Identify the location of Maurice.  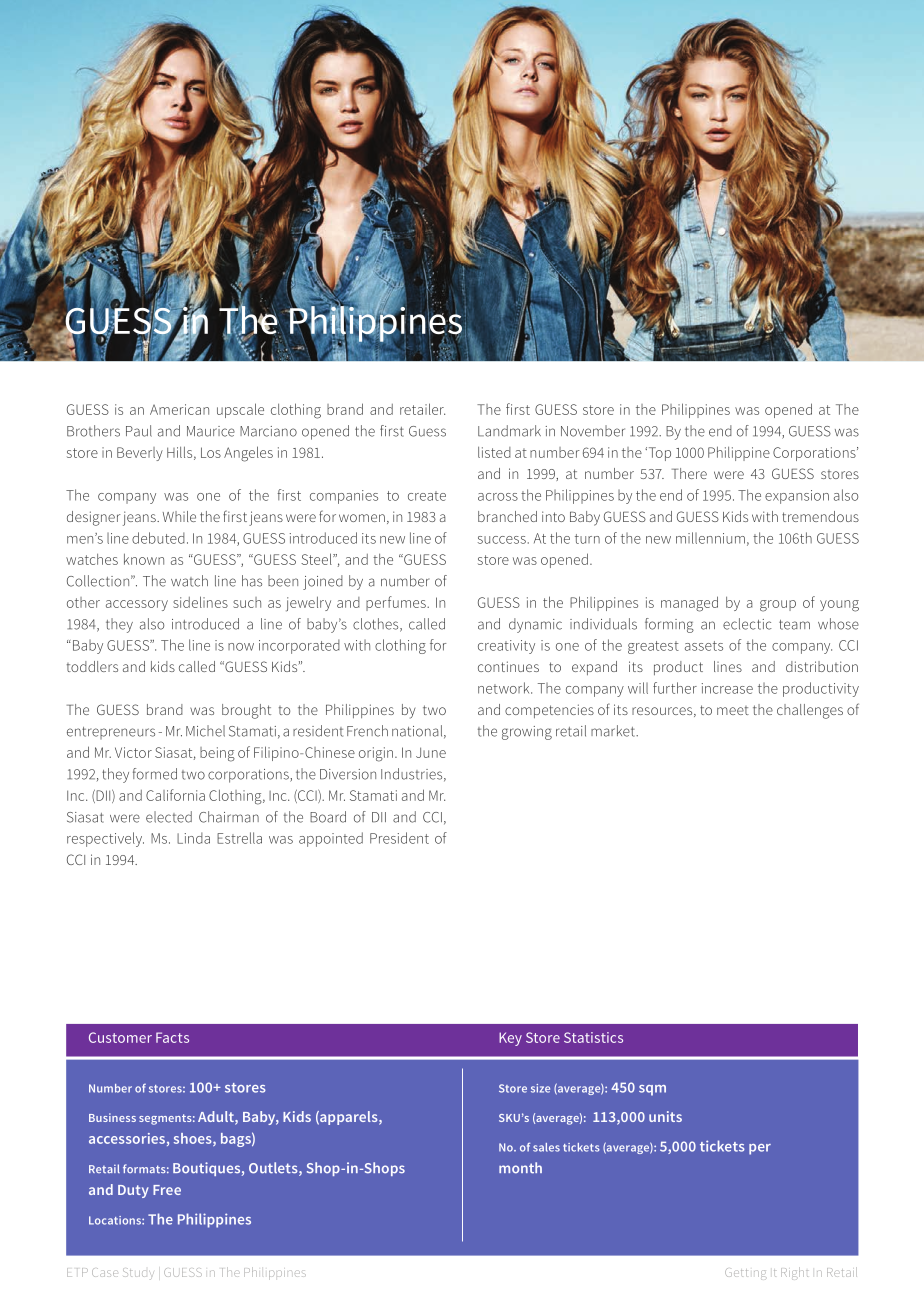
(211, 431).
